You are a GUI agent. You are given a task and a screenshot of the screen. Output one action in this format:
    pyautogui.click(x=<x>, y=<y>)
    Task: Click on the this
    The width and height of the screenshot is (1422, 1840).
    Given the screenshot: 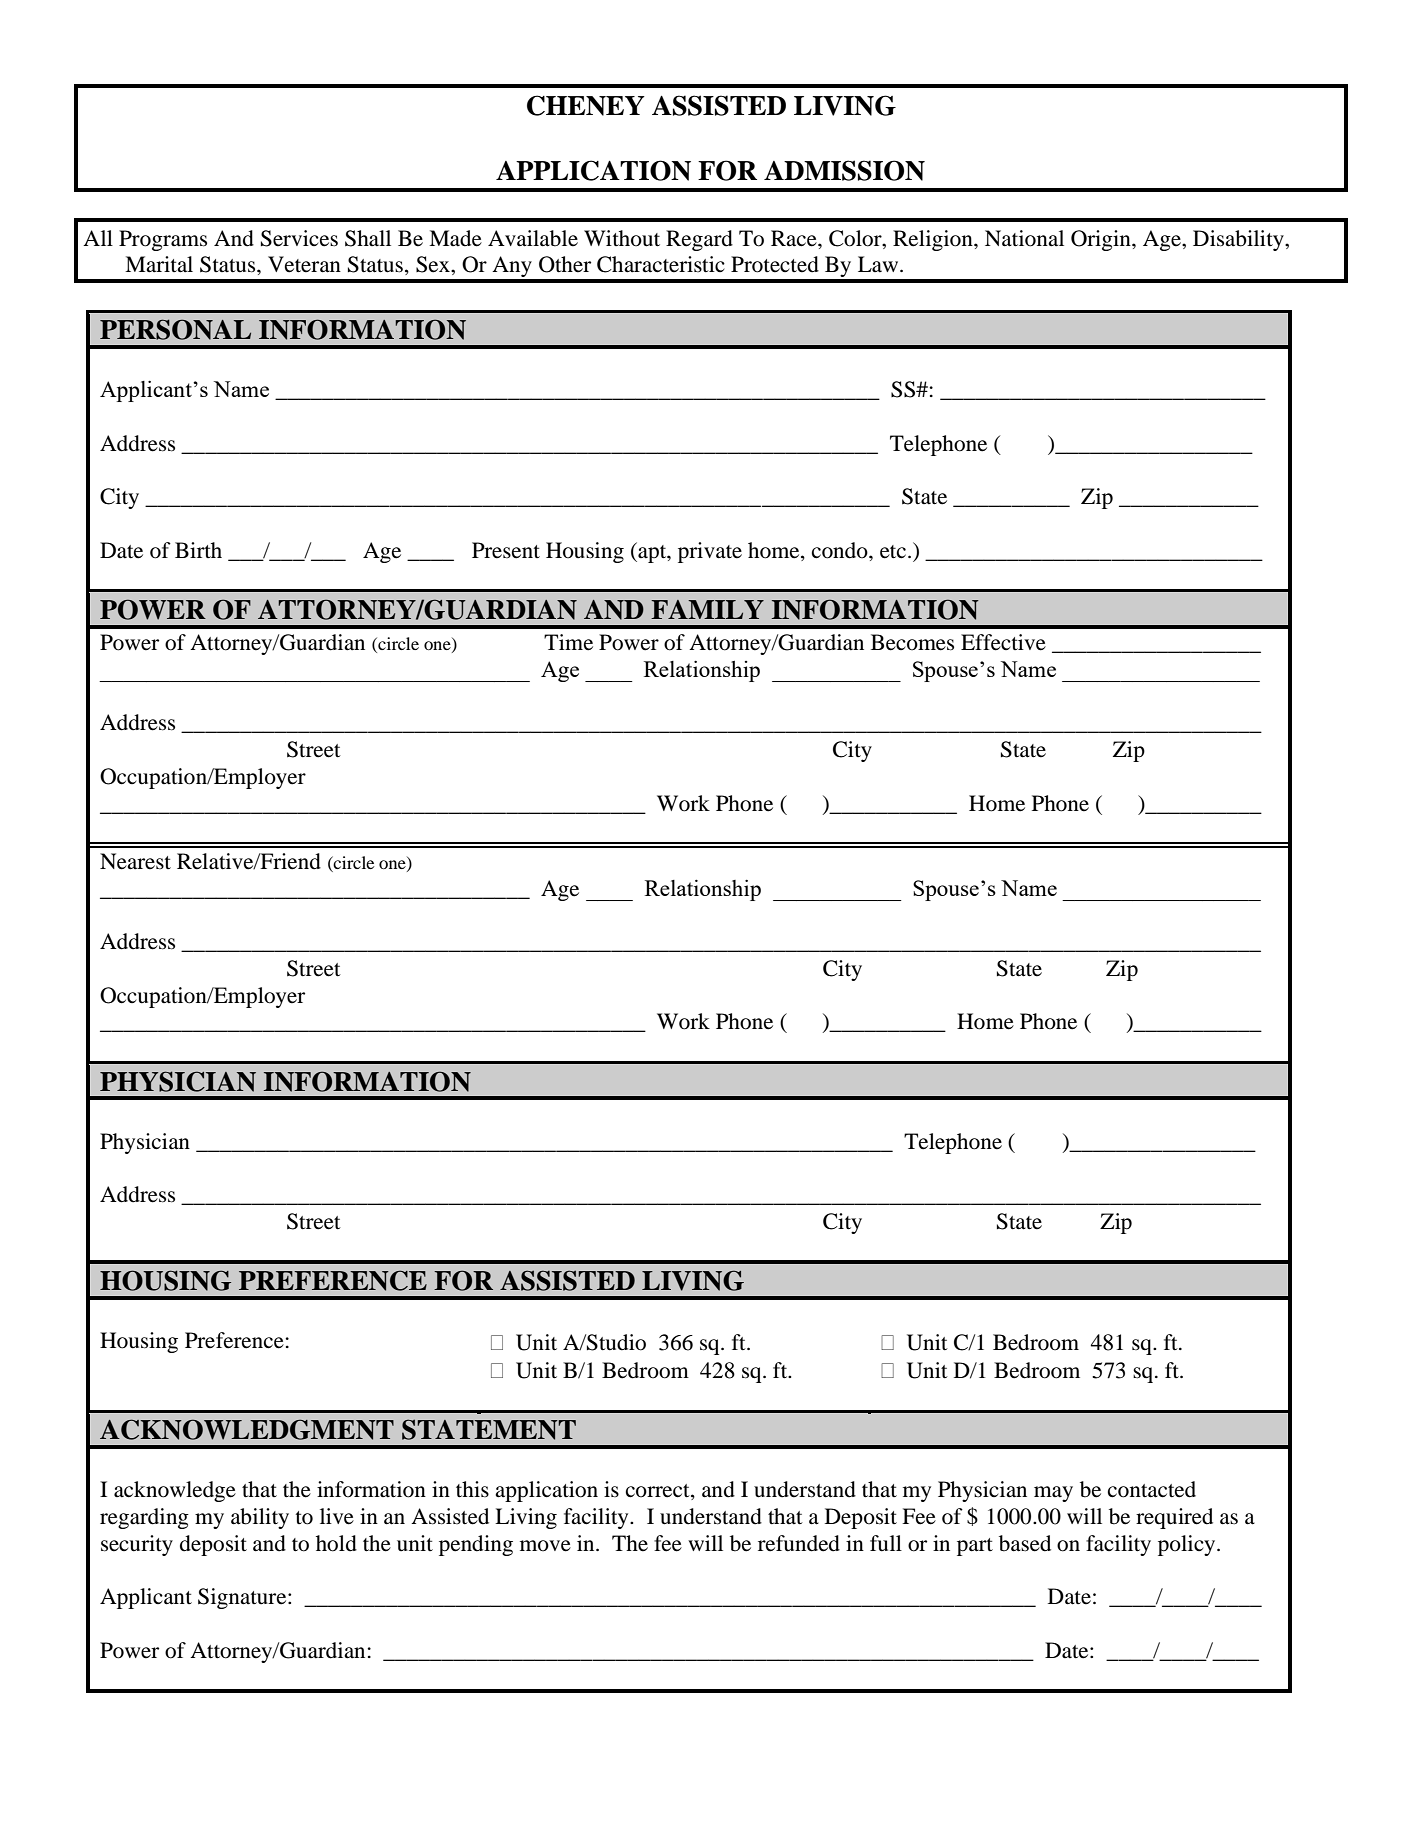 What is the action you would take?
    pyautogui.click(x=472, y=1489)
